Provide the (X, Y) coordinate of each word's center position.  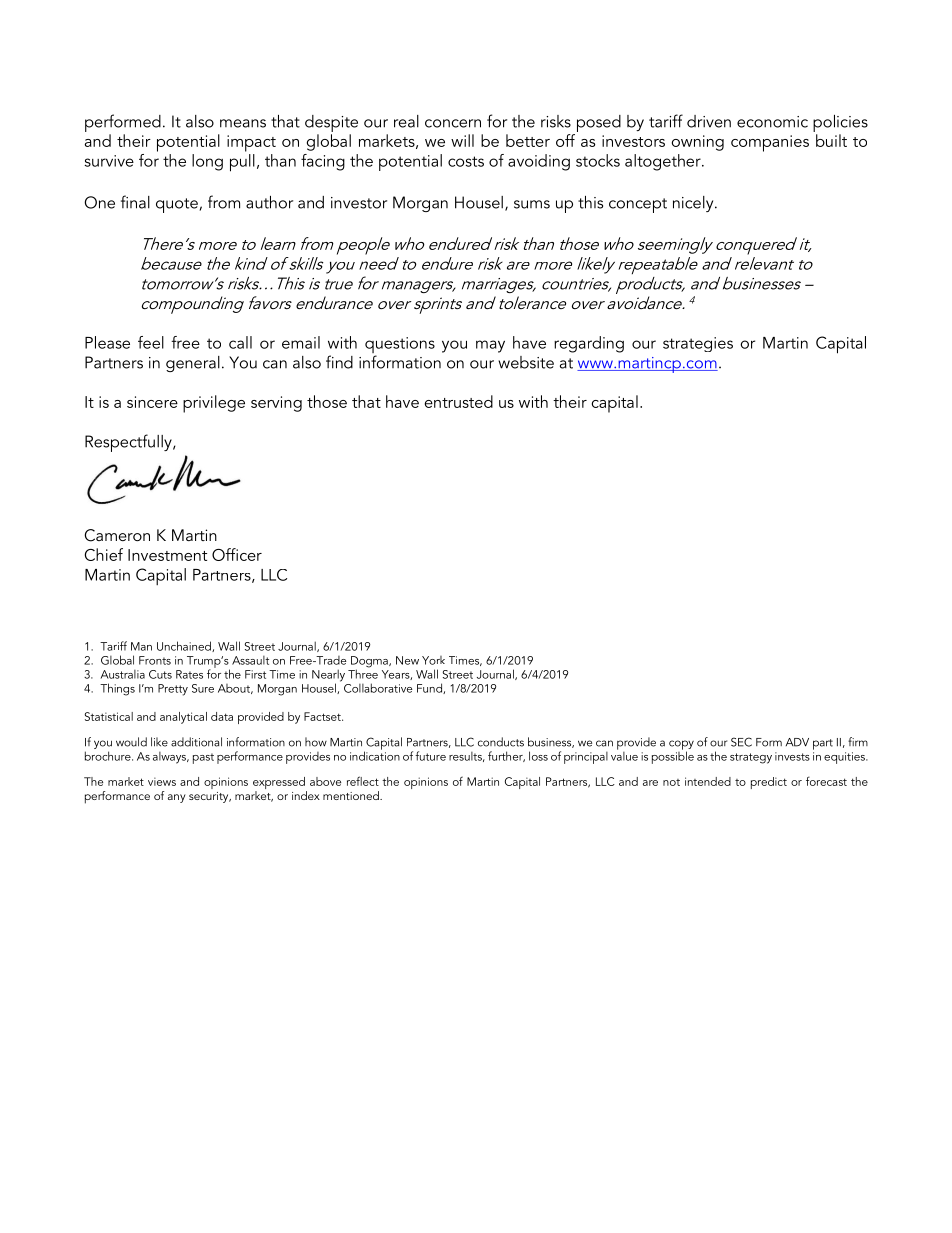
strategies (698, 344)
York (433, 660)
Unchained (185, 646)
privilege (214, 404)
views (162, 781)
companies (770, 143)
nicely (694, 204)
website (526, 362)
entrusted (459, 401)
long (207, 162)
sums (532, 204)
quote (178, 205)
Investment (167, 555)
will (462, 140)
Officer (237, 554)
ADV (797, 742)
